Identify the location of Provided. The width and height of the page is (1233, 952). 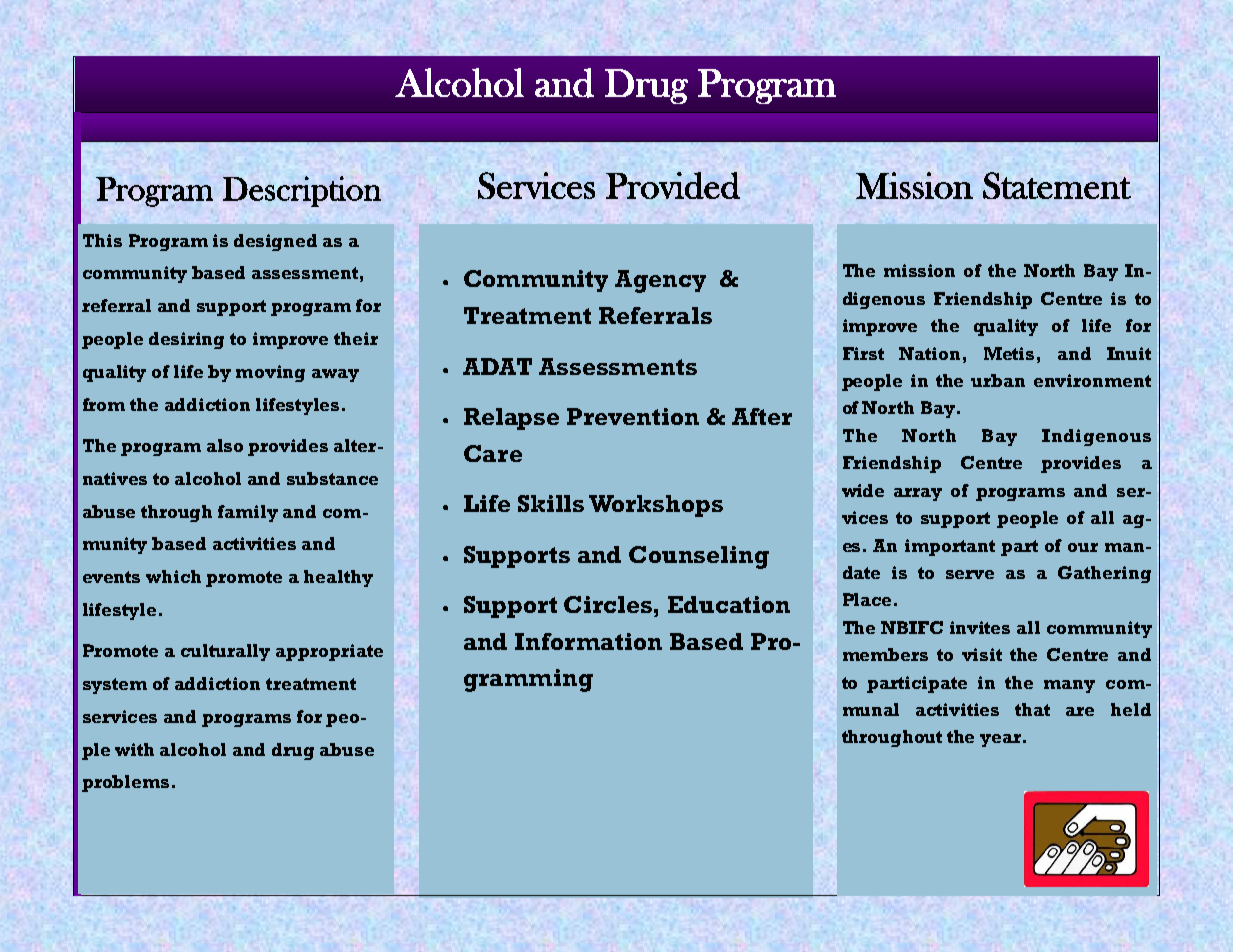
(673, 185).
